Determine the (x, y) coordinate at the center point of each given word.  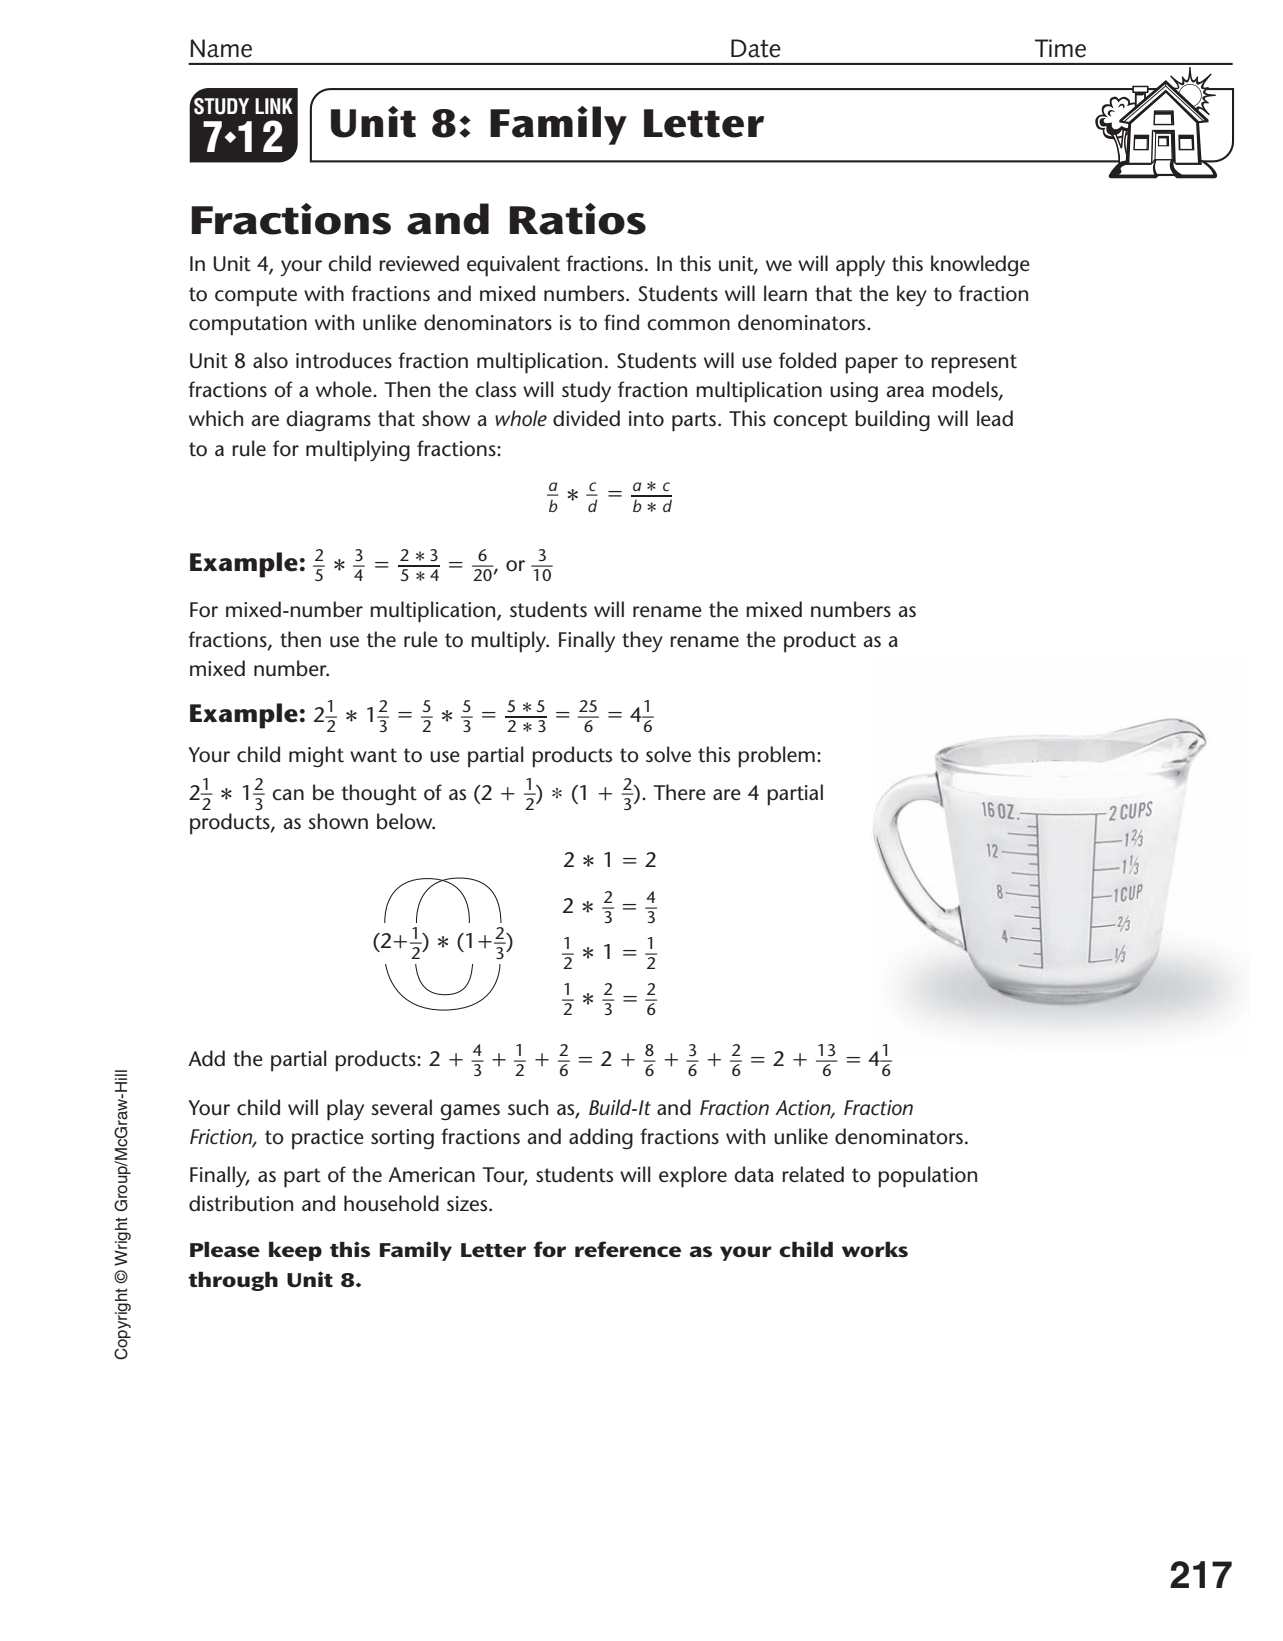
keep (295, 1251)
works (875, 1249)
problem (776, 757)
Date (756, 48)
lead (995, 418)
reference (628, 1249)
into (646, 419)
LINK (274, 106)
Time (1060, 48)
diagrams (328, 421)
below (406, 821)
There (679, 792)
